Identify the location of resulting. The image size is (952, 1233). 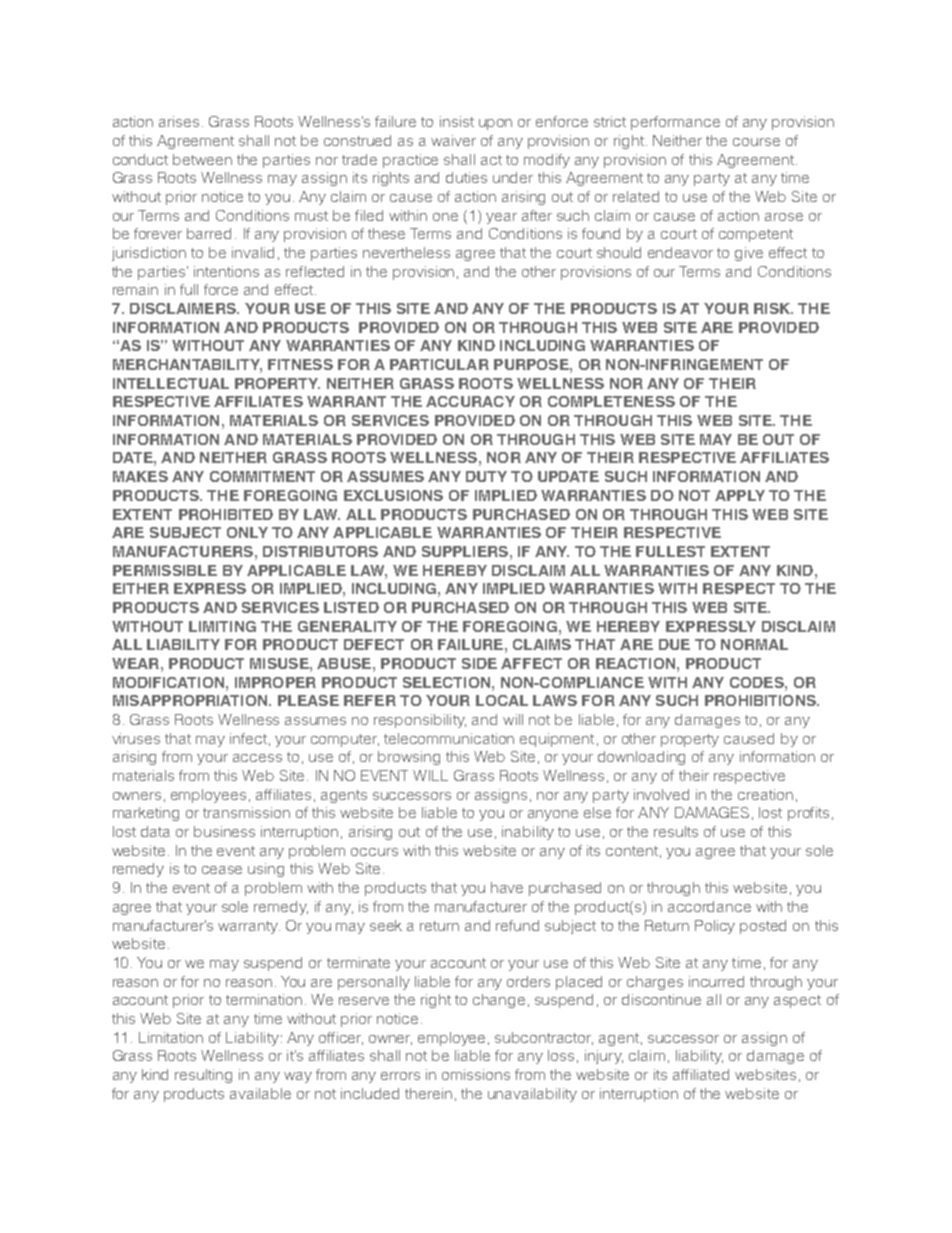
(203, 1076).
